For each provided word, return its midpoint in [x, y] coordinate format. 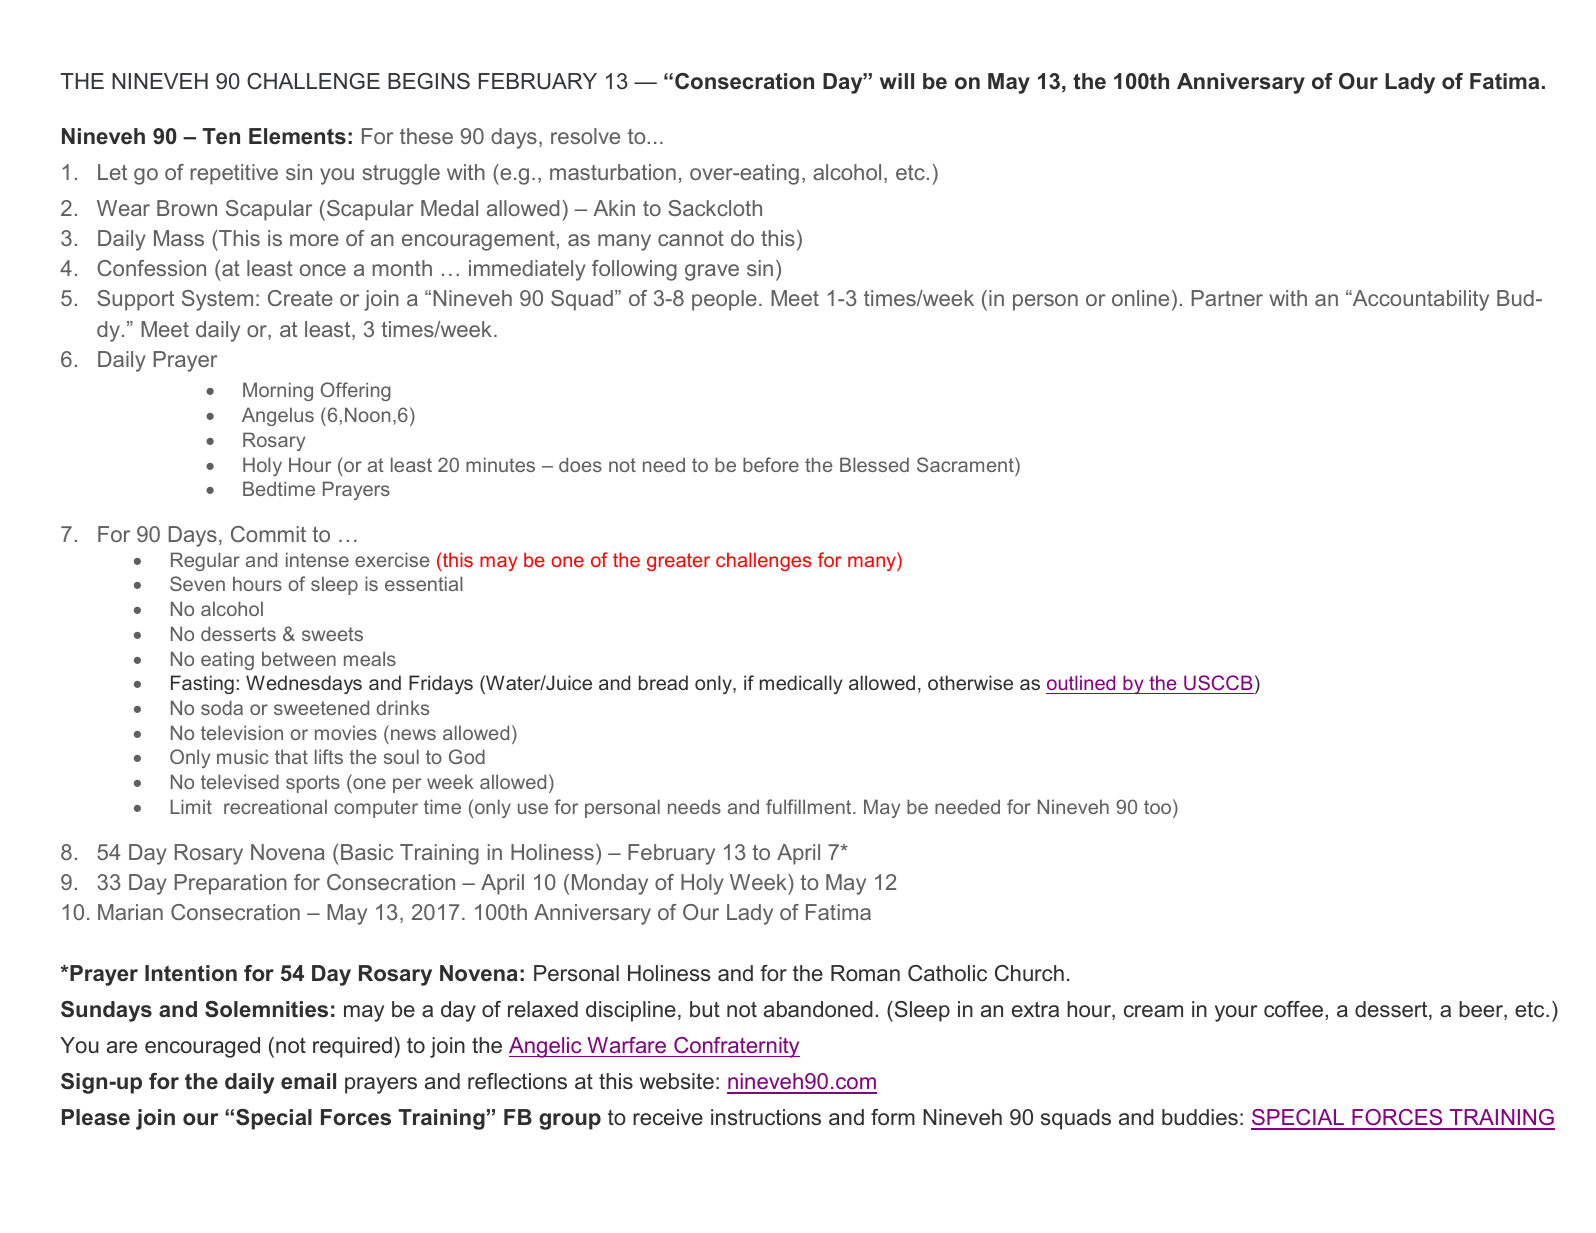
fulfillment [810, 806]
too [1159, 808]
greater [678, 562]
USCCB [1218, 684]
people [724, 300]
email [308, 1081]
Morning [278, 391]
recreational [275, 806]
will [897, 81]
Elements [297, 136]
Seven [197, 583]
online [1140, 298]
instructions [766, 1117]
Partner [1227, 298]
